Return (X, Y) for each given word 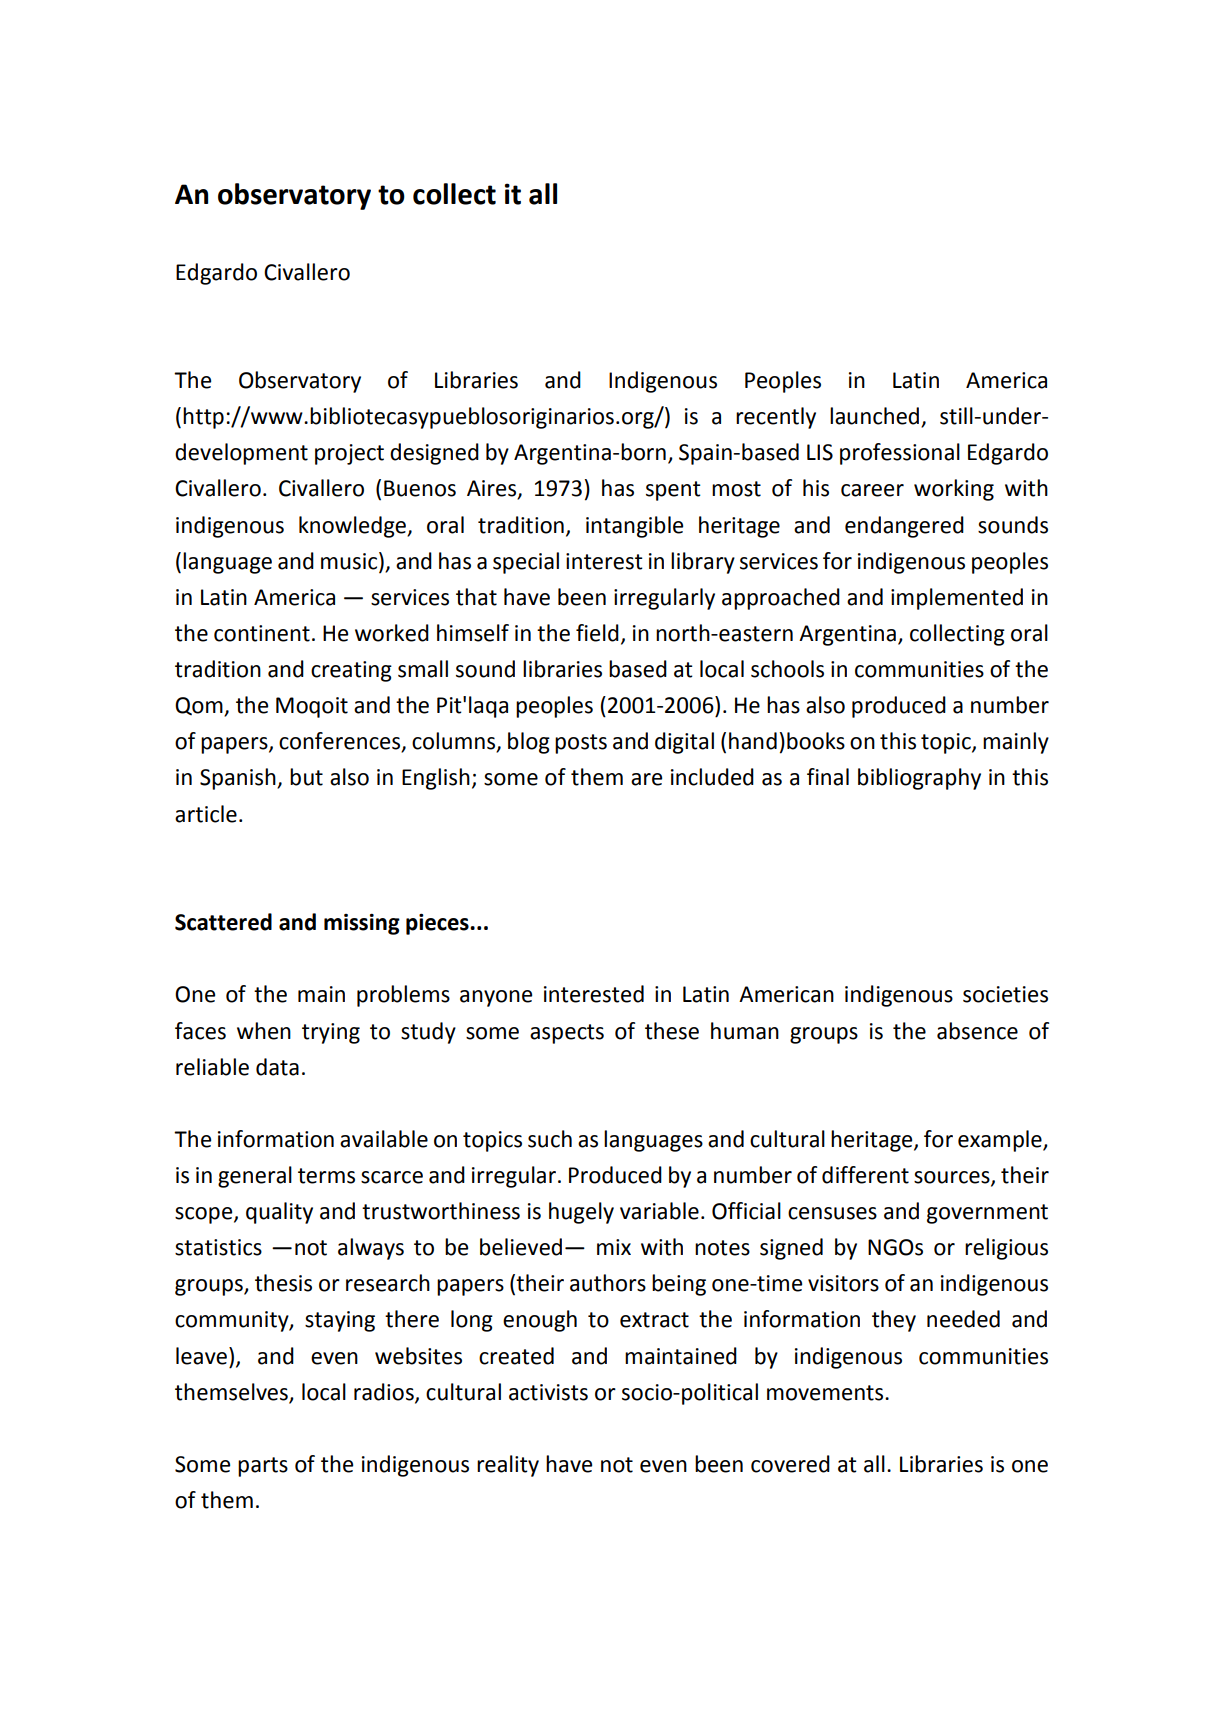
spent (673, 491)
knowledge (353, 527)
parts (263, 1467)
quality (279, 1213)
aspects (567, 1034)
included (712, 777)
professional (900, 454)
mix (614, 1247)
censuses (832, 1213)
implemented (957, 599)
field (597, 633)
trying (331, 1033)
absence (977, 1031)
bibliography (919, 779)
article (206, 814)
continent (262, 633)
